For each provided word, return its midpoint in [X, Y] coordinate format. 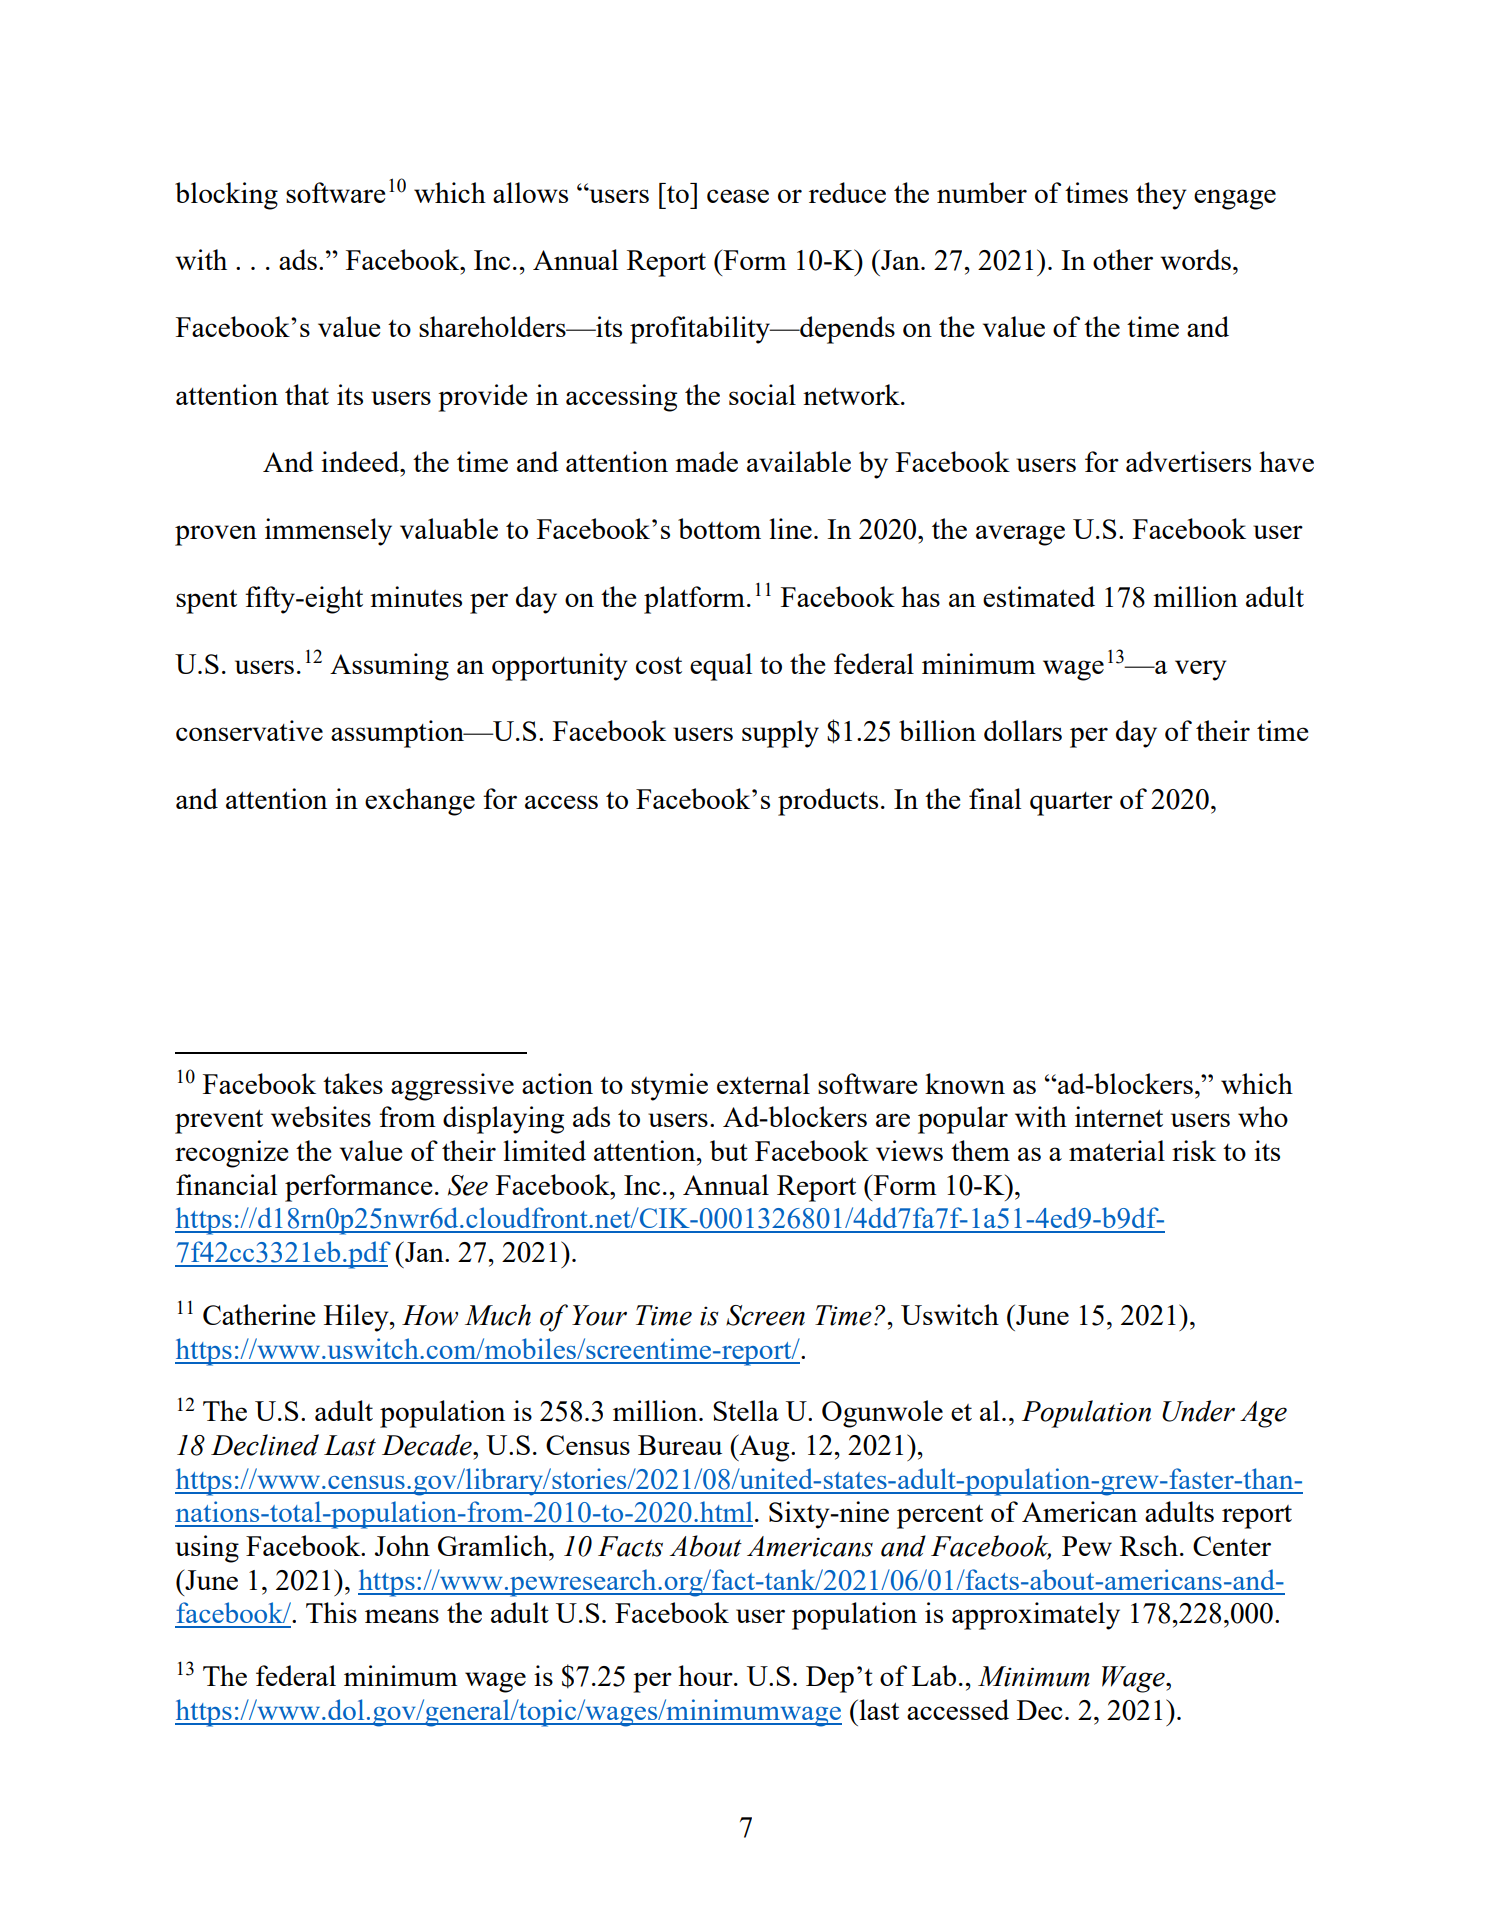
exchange [420, 802]
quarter [1071, 804]
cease [738, 196]
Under [1198, 1411]
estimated [1039, 596]
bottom [719, 528]
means [402, 1616]
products [828, 802]
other [1123, 259]
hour [706, 1675]
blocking [226, 196]
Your [599, 1315]
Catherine [259, 1314]
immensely [328, 532]
